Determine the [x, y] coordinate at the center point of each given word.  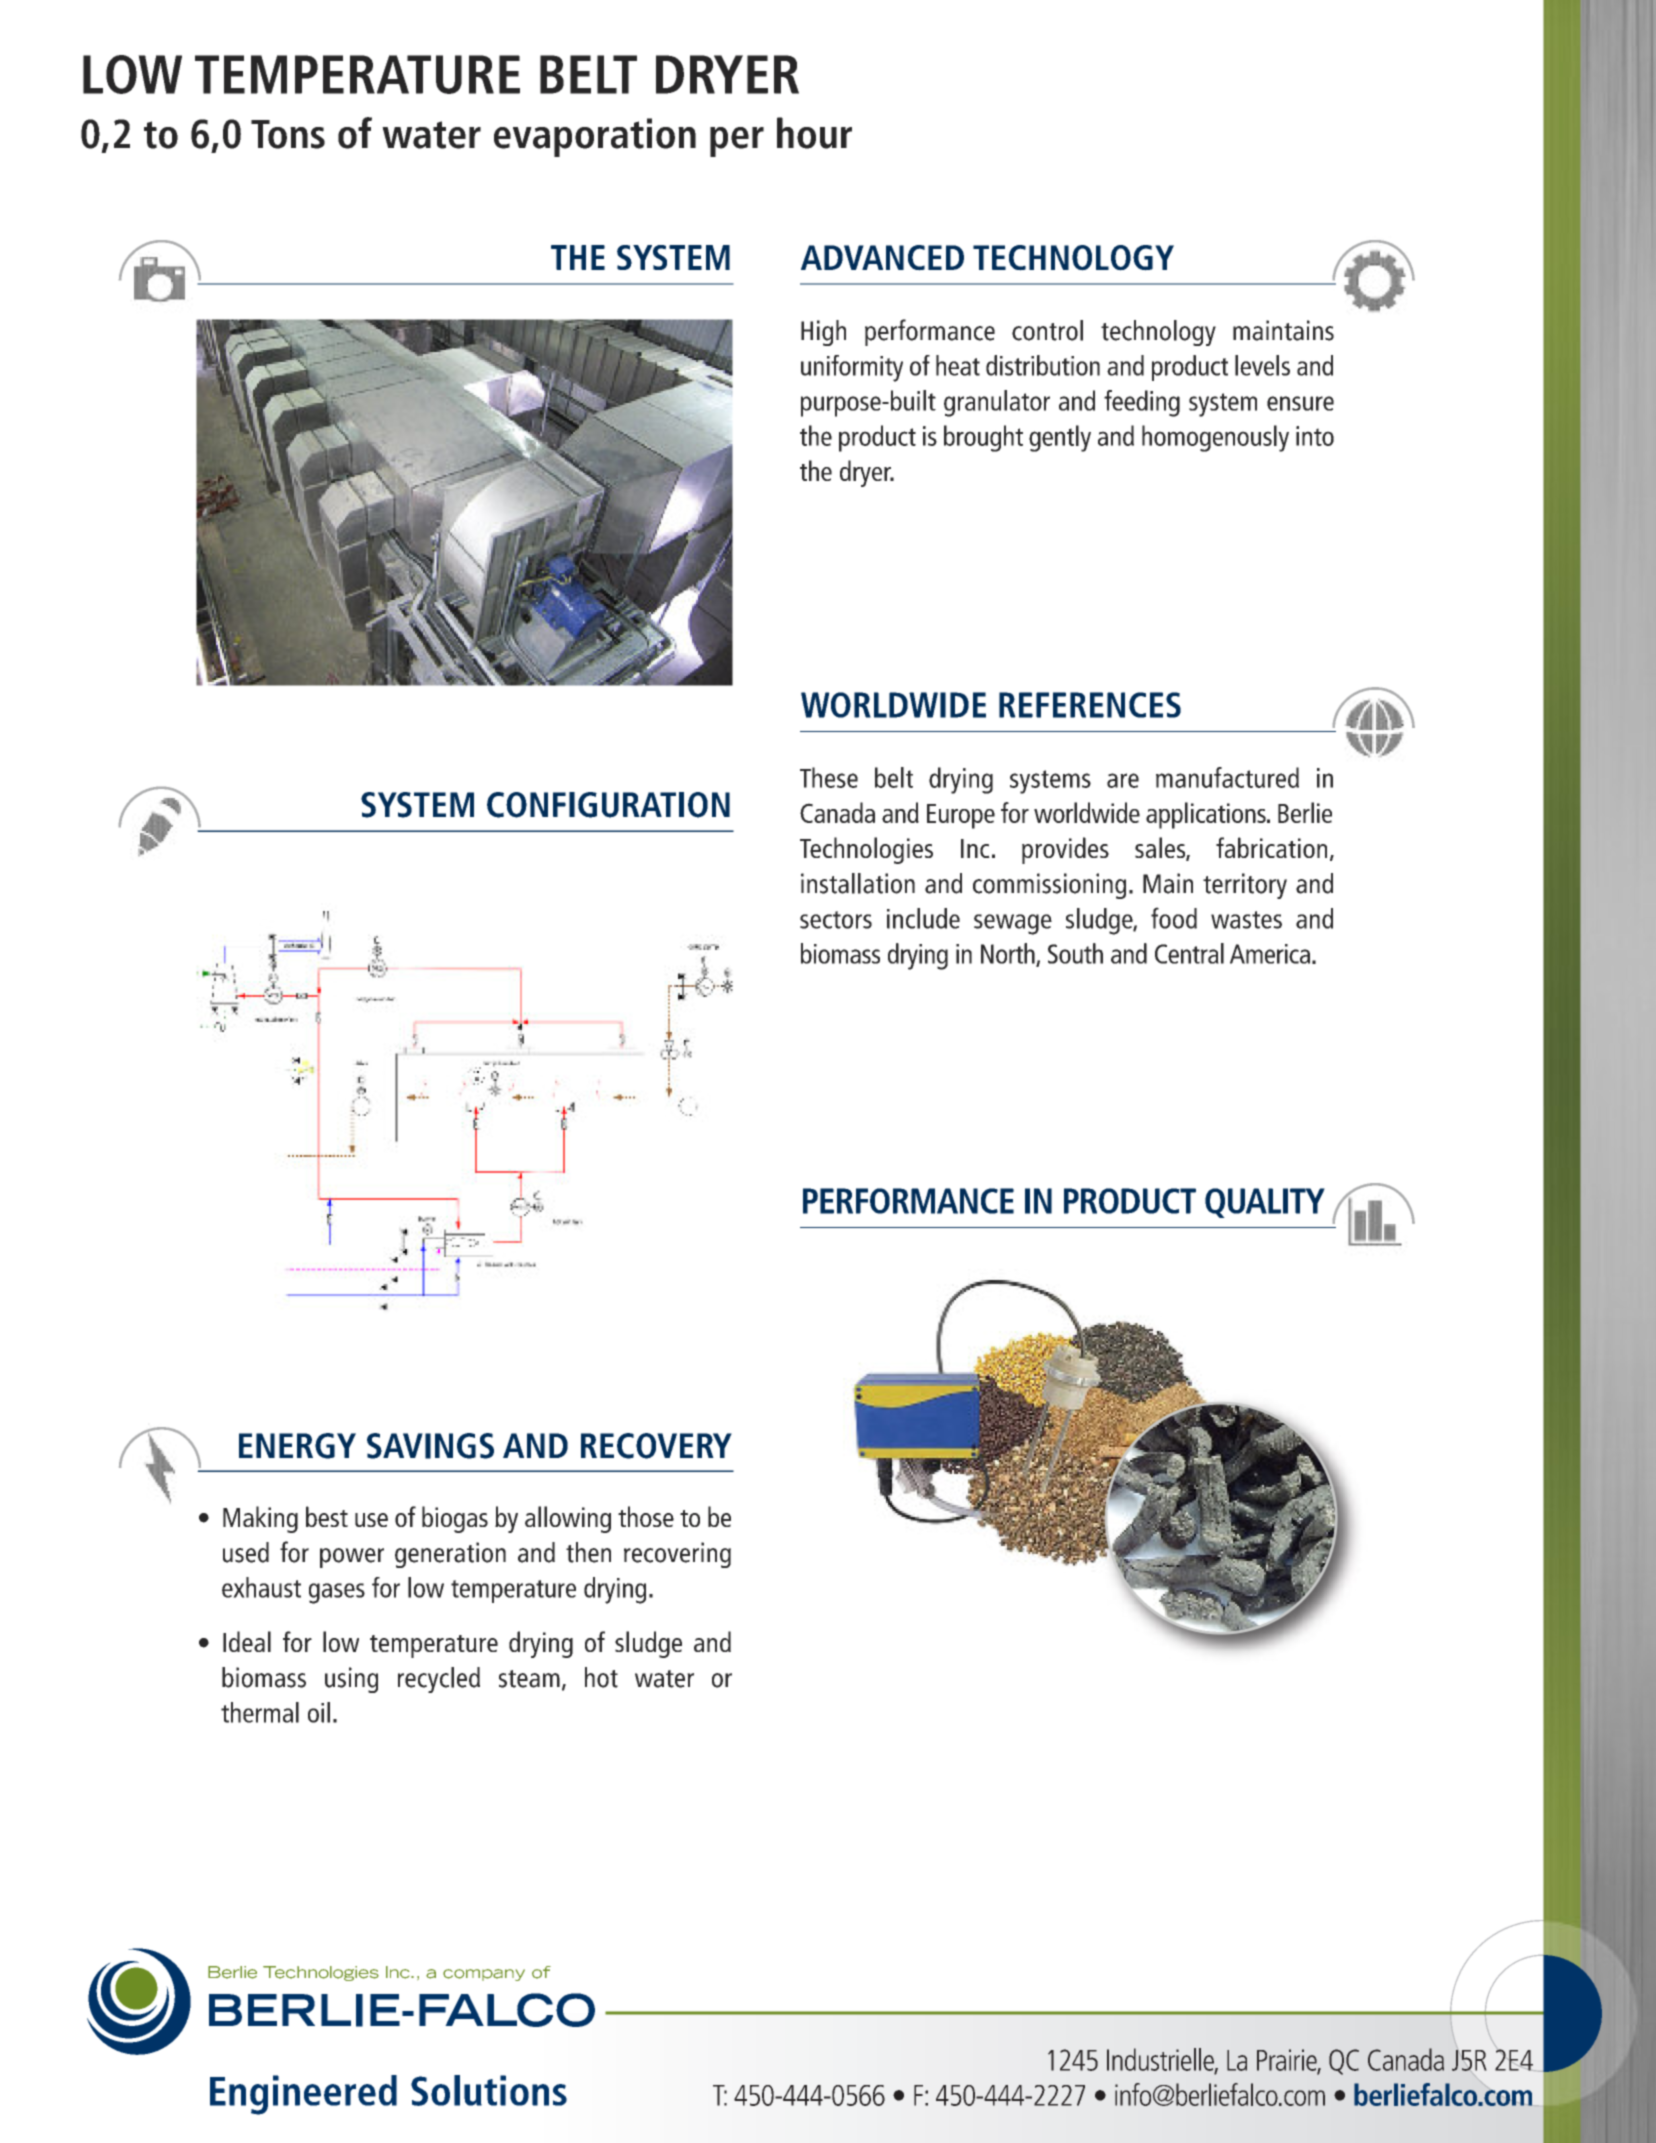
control [1047, 330]
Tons [288, 134]
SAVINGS [430, 1446]
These [829, 777]
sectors [836, 920]
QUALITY [1265, 1203]
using [351, 1680]
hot [601, 1677]
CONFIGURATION [608, 805]
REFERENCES [1090, 705]
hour [814, 133]
